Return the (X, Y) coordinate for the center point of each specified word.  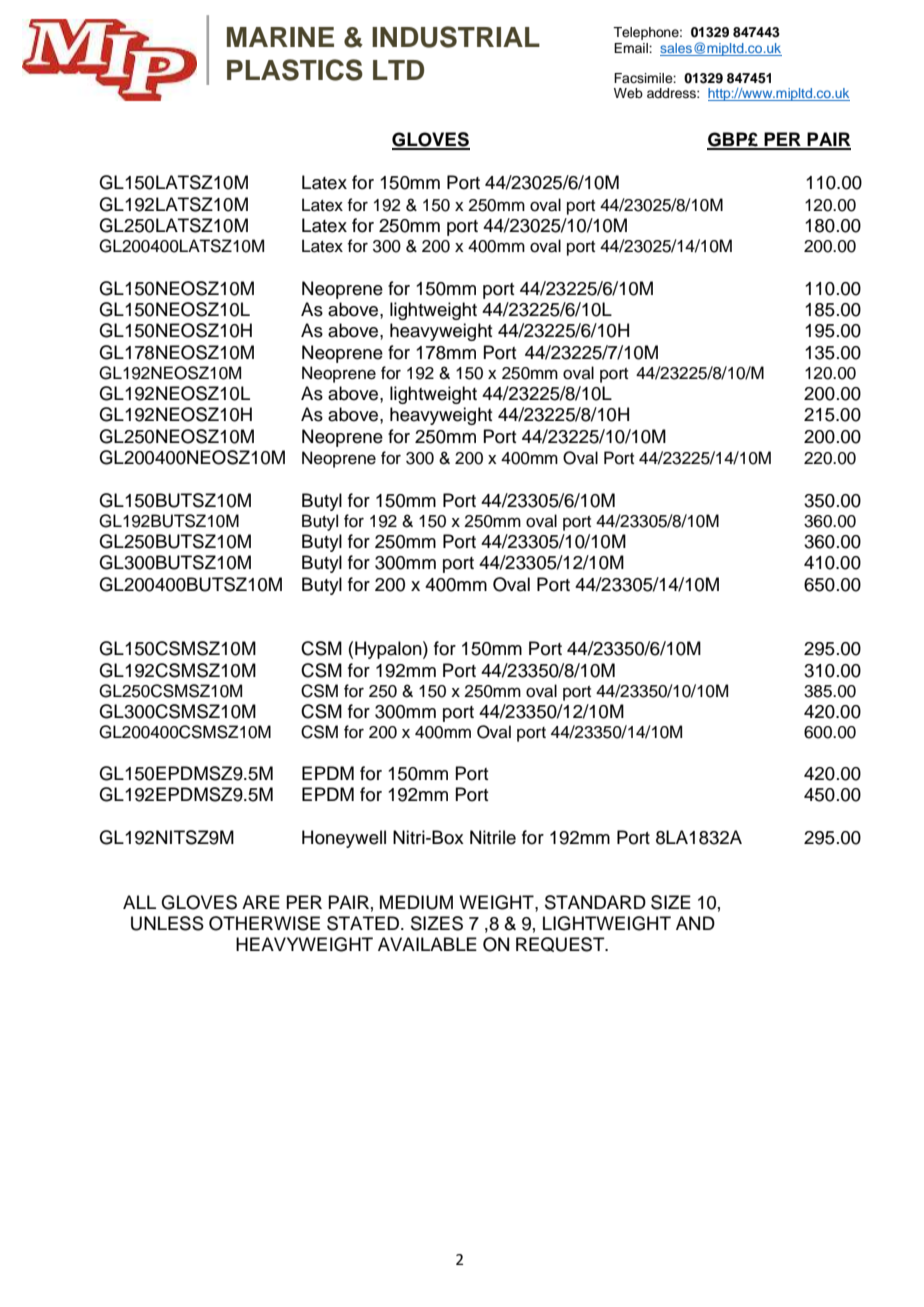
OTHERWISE (264, 923)
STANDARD (595, 902)
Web (628, 93)
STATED (364, 923)
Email (632, 48)
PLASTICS (295, 70)
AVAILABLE (427, 944)
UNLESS (167, 923)
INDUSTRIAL (456, 37)
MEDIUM (416, 902)
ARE (261, 902)
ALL (139, 902)
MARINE (280, 37)
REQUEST (561, 944)
